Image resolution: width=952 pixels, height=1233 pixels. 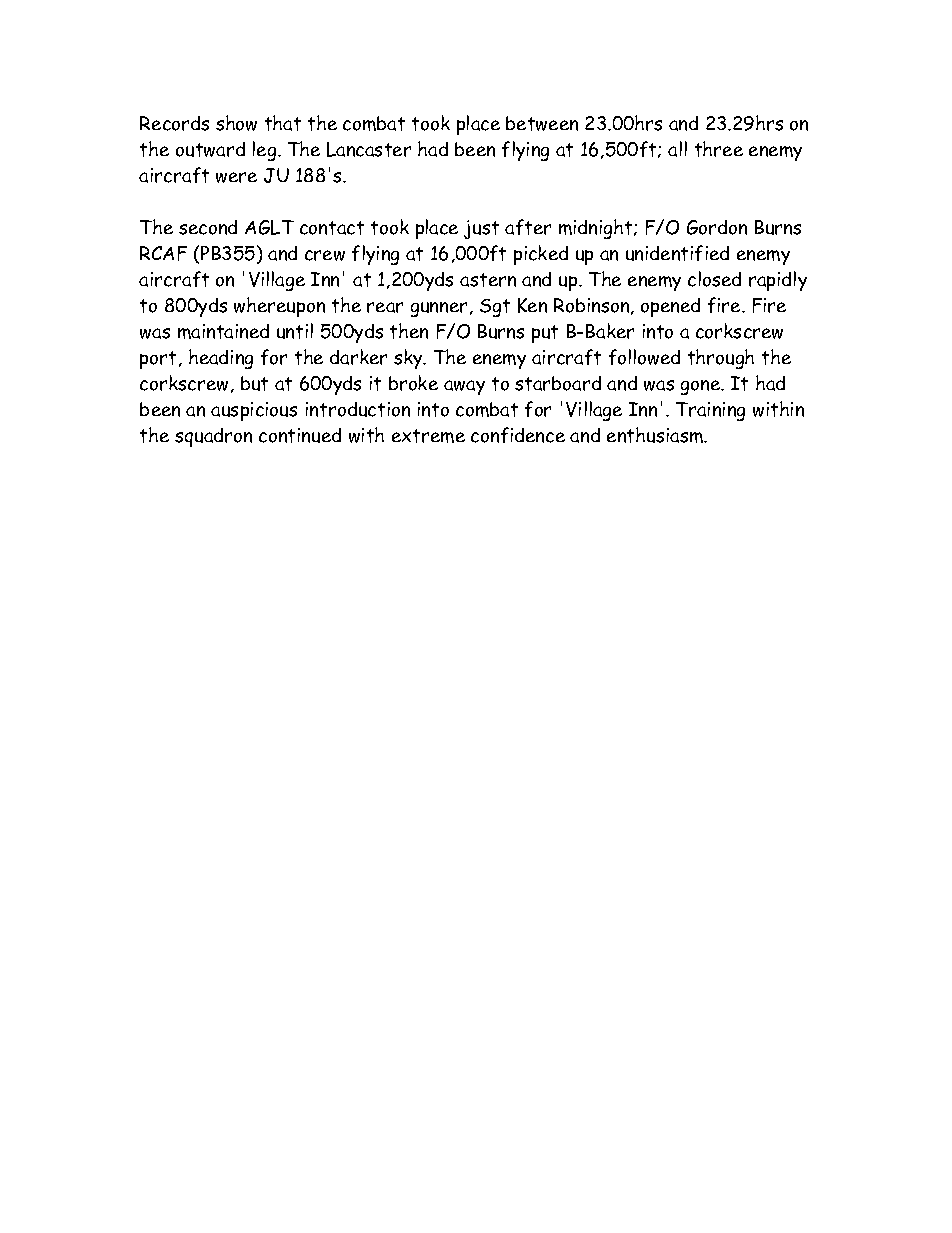 What do you see at coordinates (213, 437) in the document?
I see `squadron` at bounding box center [213, 437].
